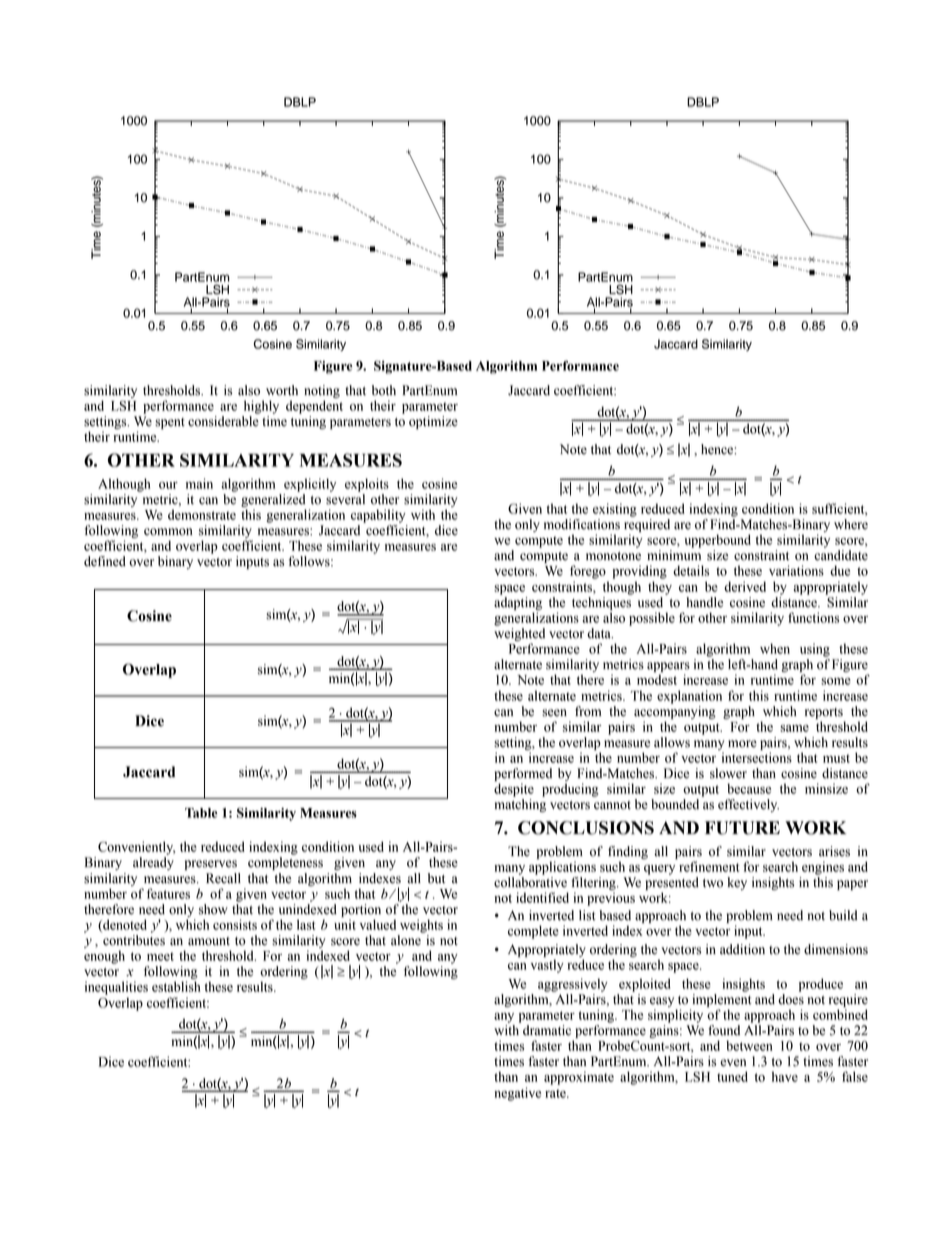  What do you see at coordinates (775, 648) in the page?
I see `when` at bounding box center [775, 648].
